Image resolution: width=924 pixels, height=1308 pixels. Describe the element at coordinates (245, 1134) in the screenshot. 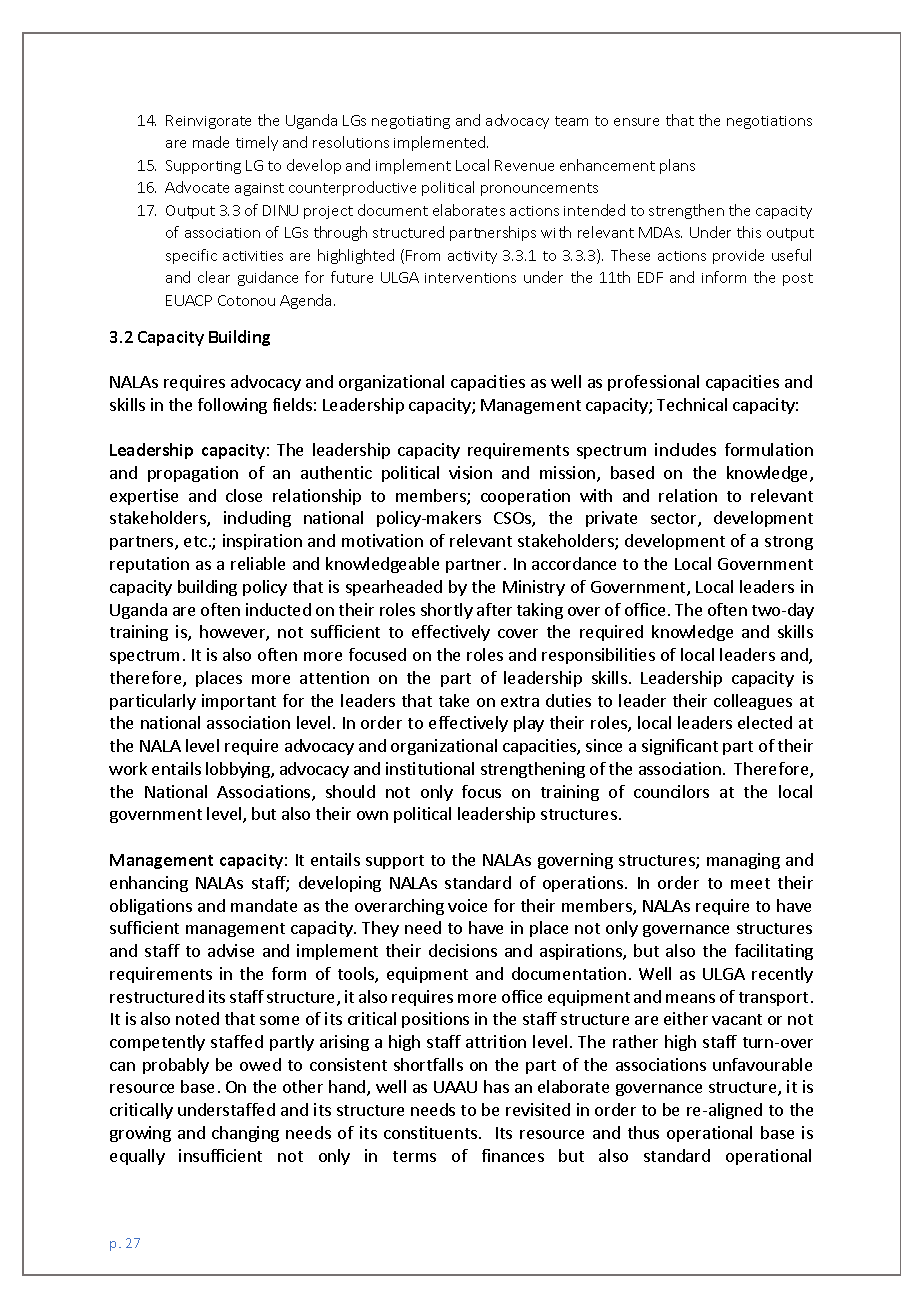

I see `changing` at that location.
